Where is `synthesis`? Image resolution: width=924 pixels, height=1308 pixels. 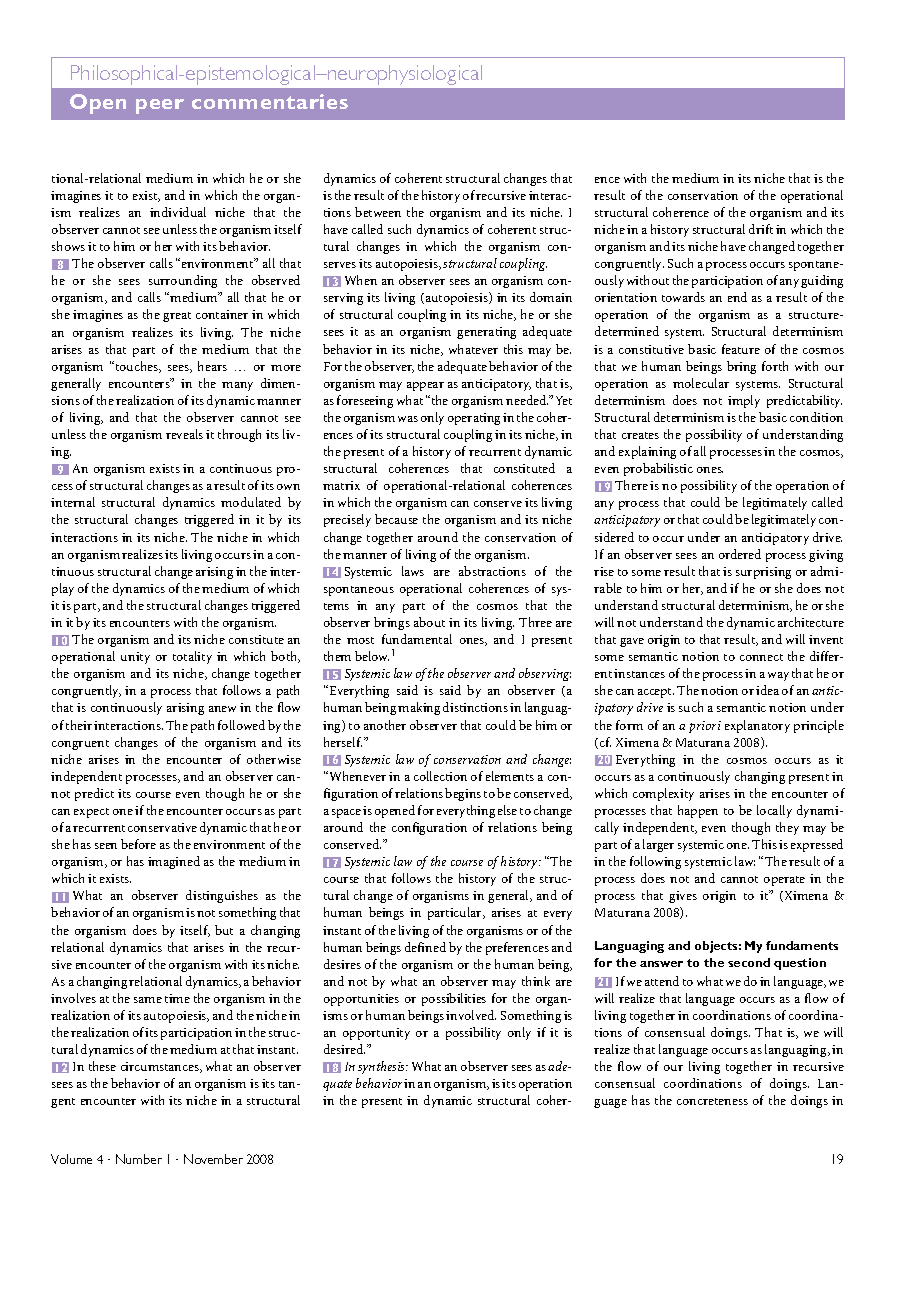
synthesis is located at coordinates (383, 1067).
